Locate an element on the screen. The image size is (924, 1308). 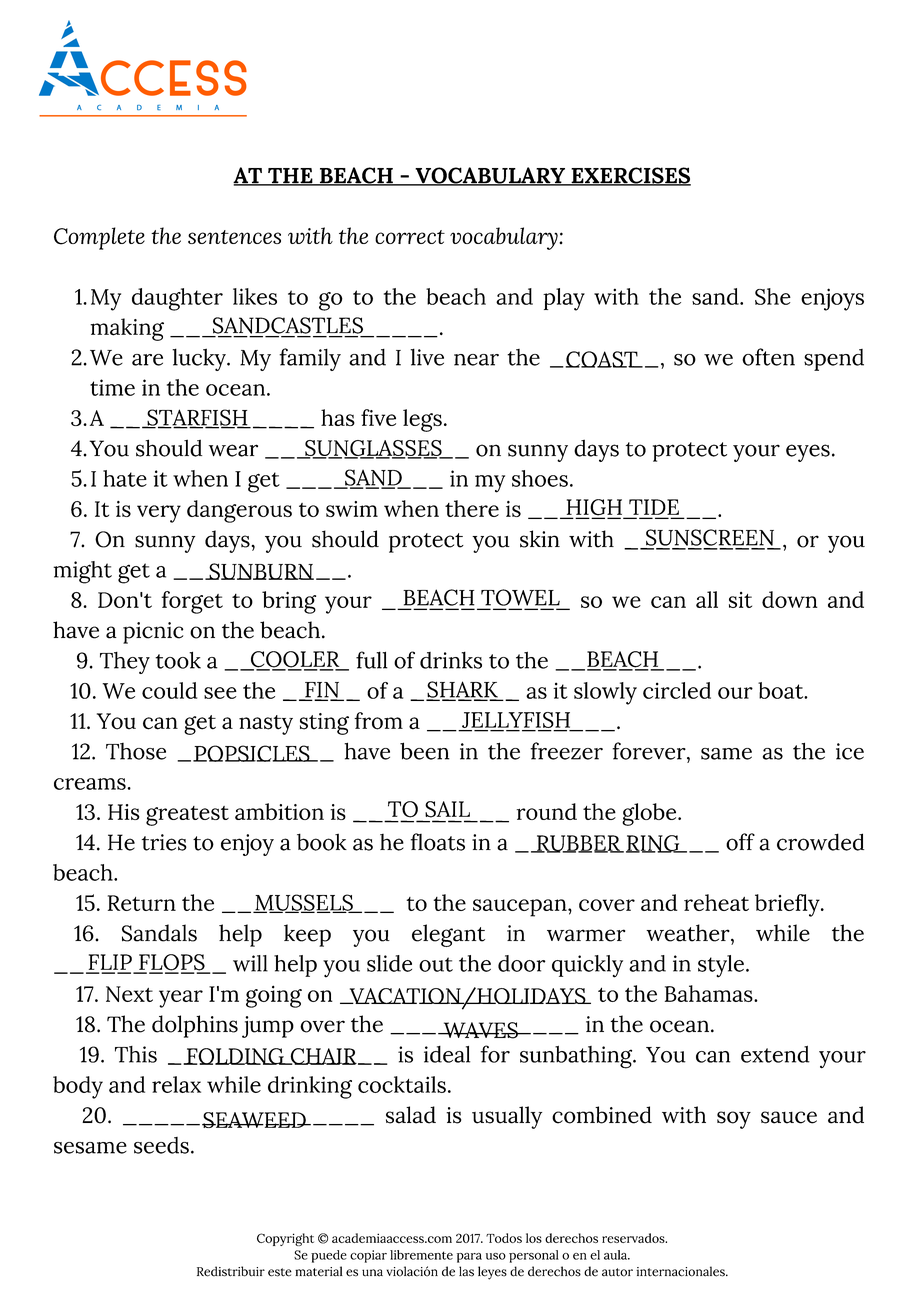
sit is located at coordinates (740, 600).
